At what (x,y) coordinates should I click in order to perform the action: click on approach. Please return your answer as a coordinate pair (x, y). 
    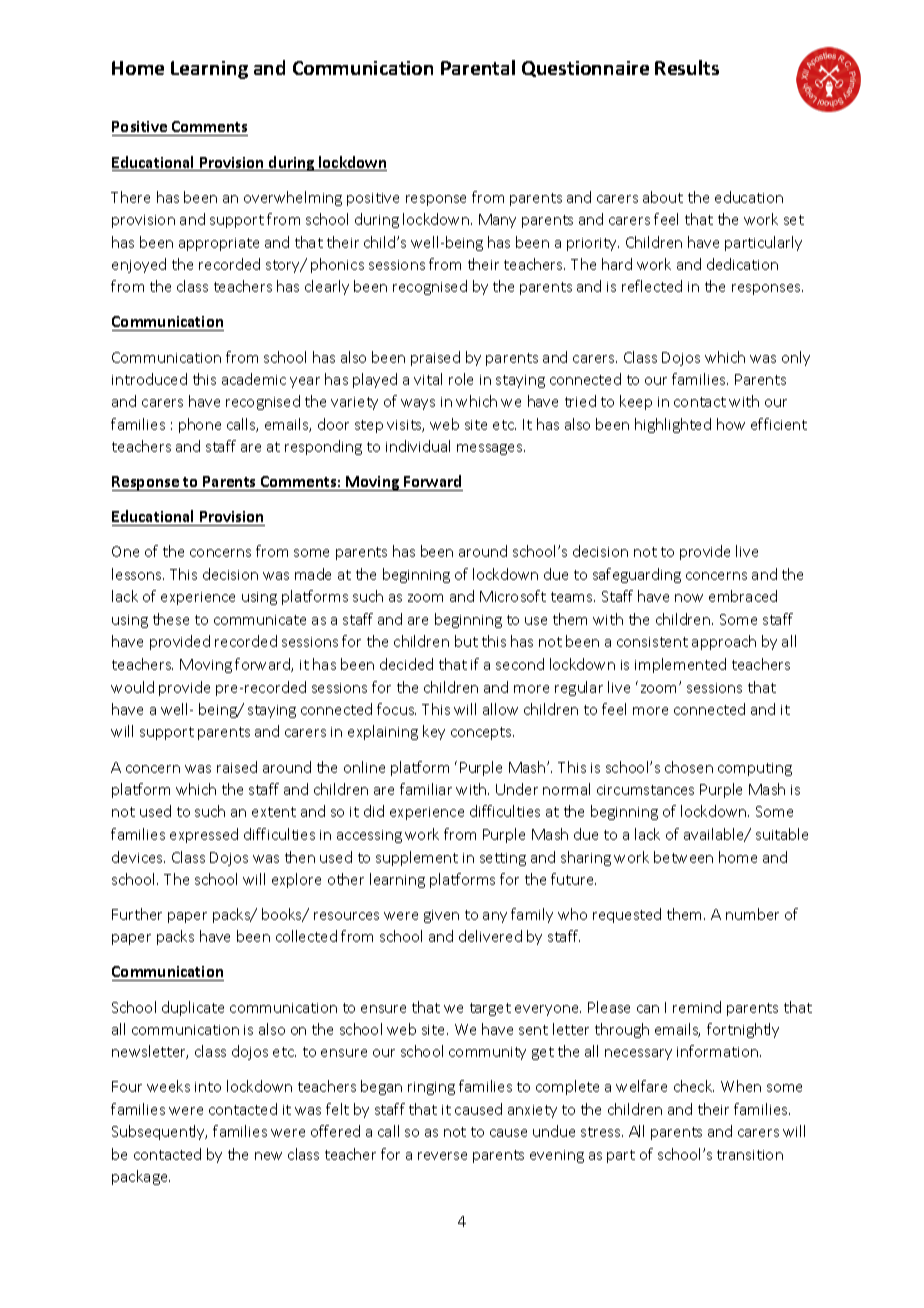
    Looking at the image, I should click on (724, 642).
